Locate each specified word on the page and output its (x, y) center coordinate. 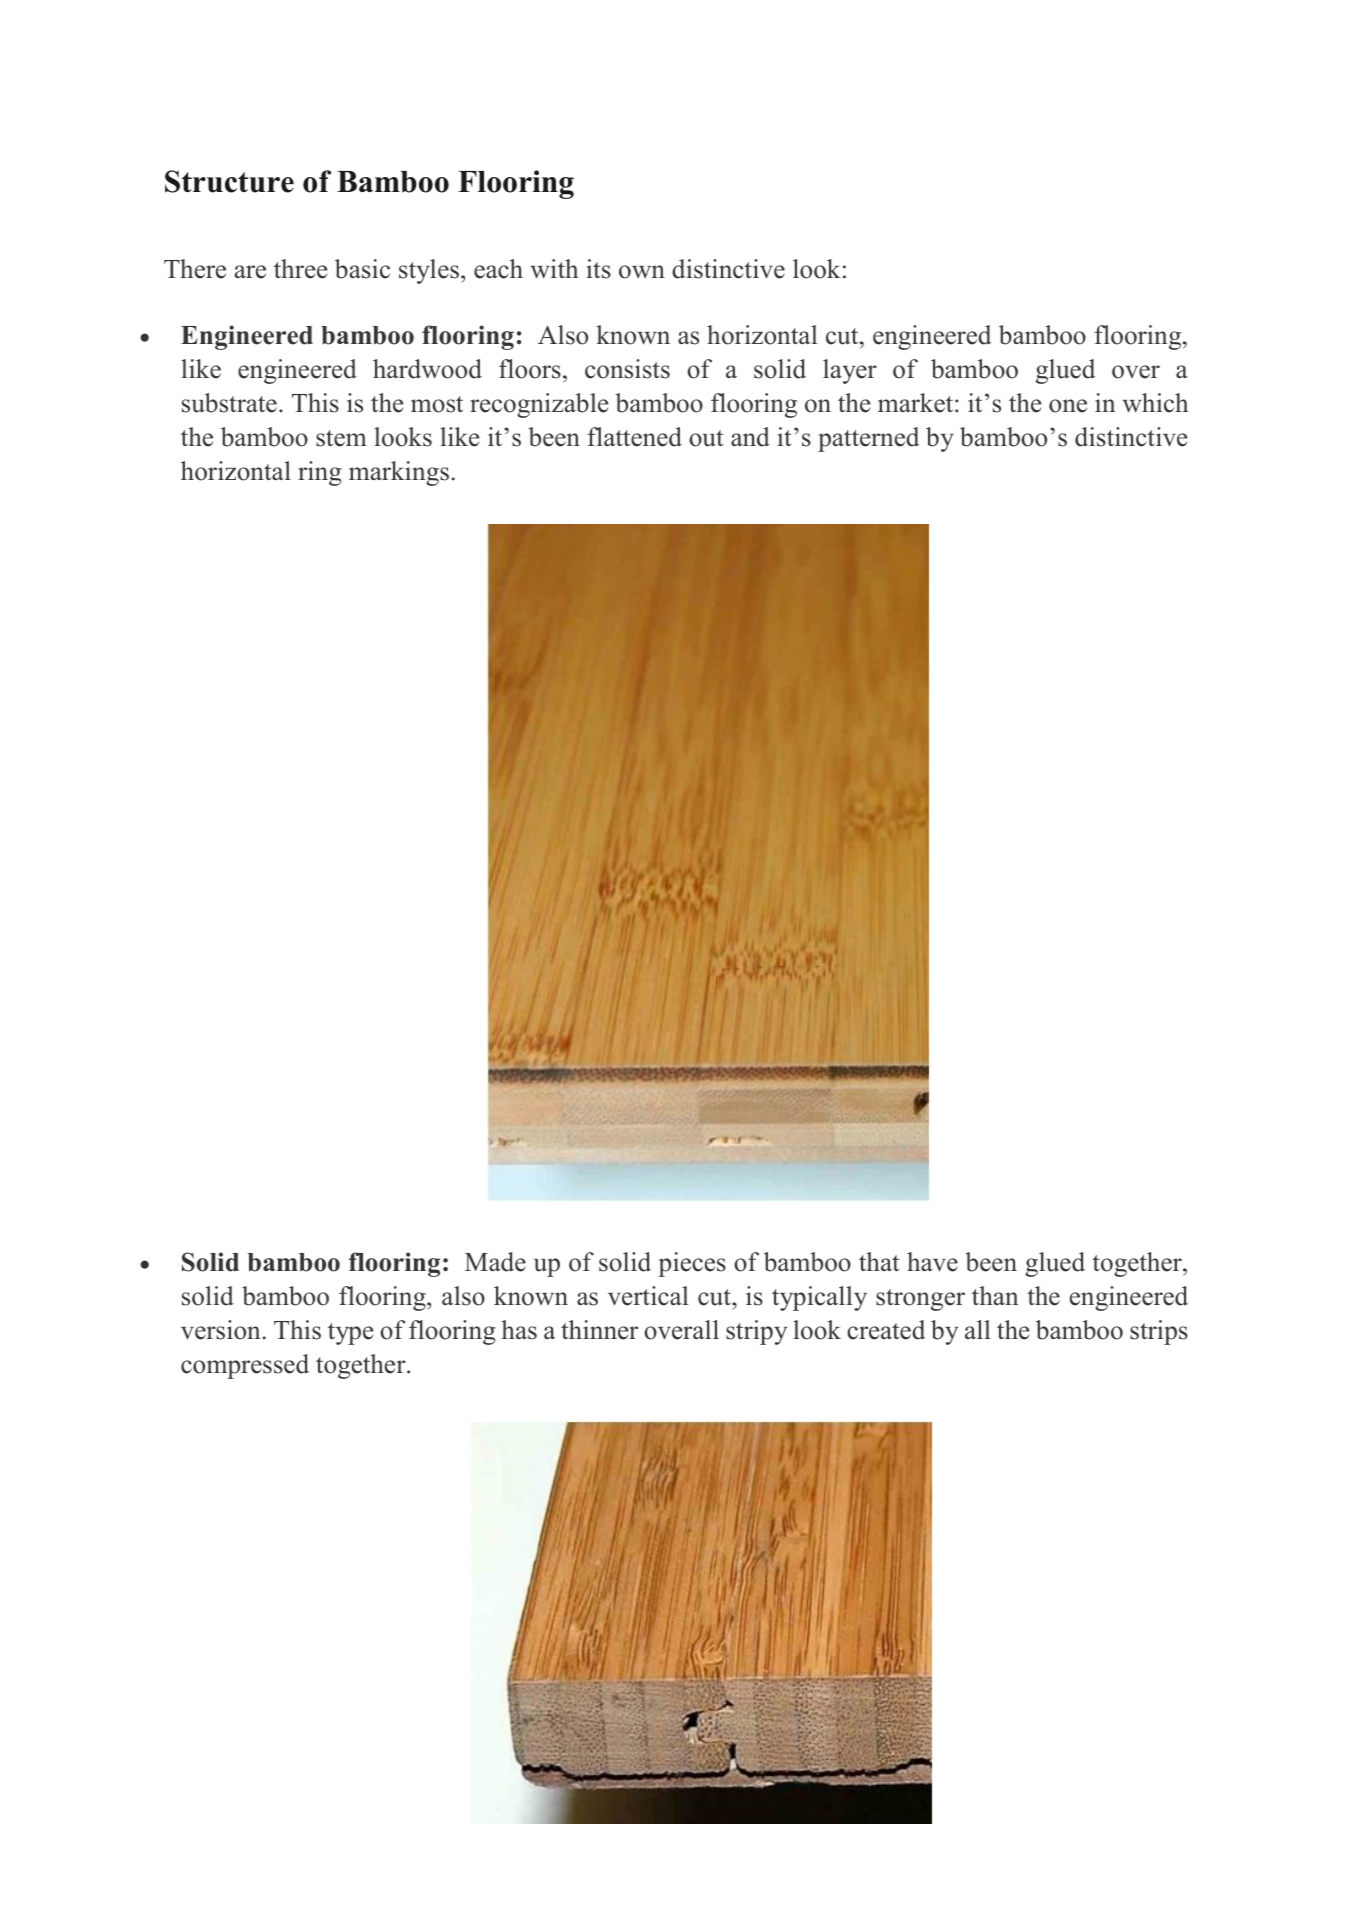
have (932, 1262)
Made (495, 1262)
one (1068, 406)
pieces (692, 1264)
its (598, 269)
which (1155, 403)
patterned (868, 439)
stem (341, 438)
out (706, 438)
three (301, 269)
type (351, 1334)
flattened (634, 437)
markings (399, 473)
